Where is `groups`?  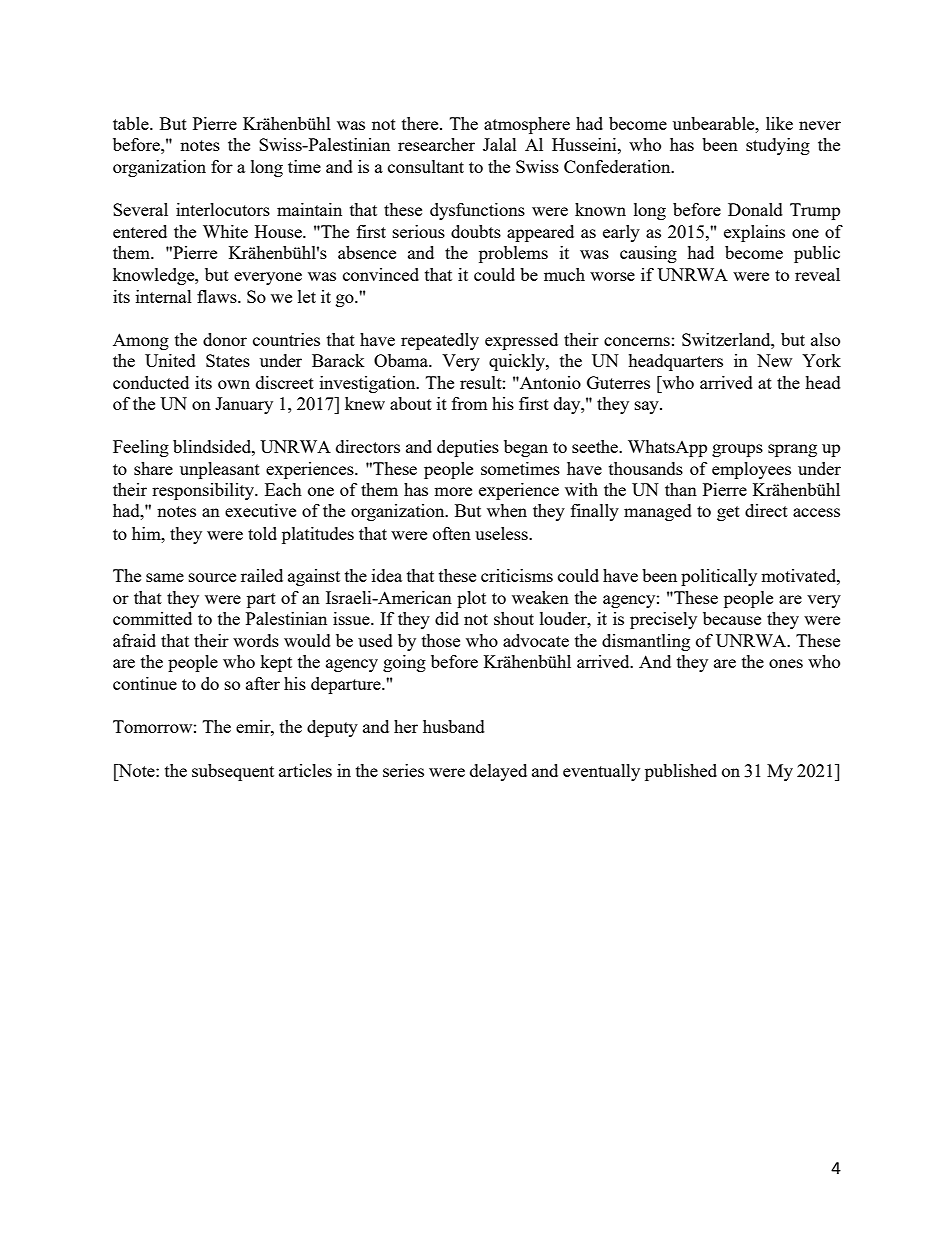 groups is located at coordinates (737, 450).
